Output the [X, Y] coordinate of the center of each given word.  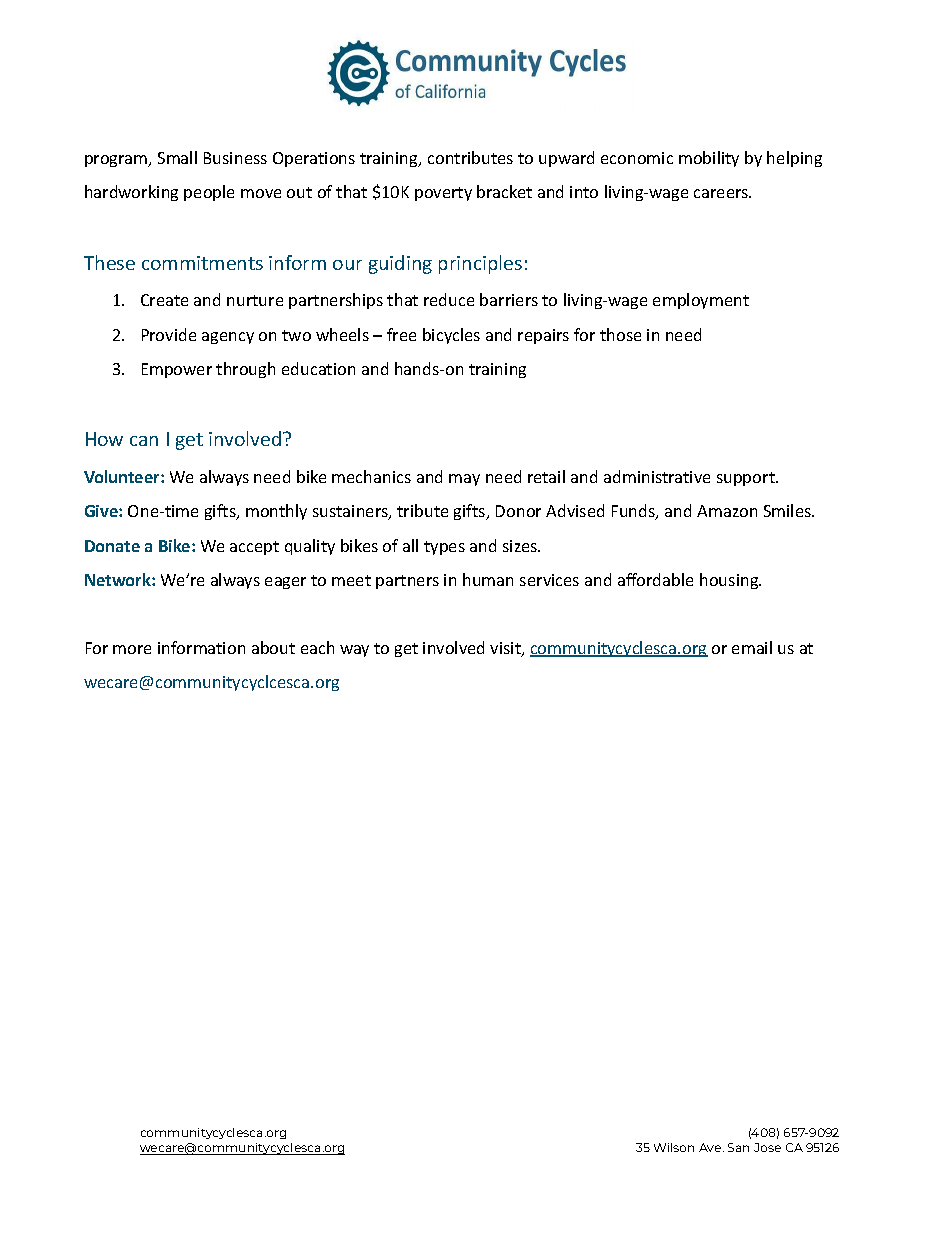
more [132, 649]
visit [506, 649]
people [209, 193]
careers [722, 193]
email [752, 647]
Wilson [674, 1147]
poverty [443, 194]
